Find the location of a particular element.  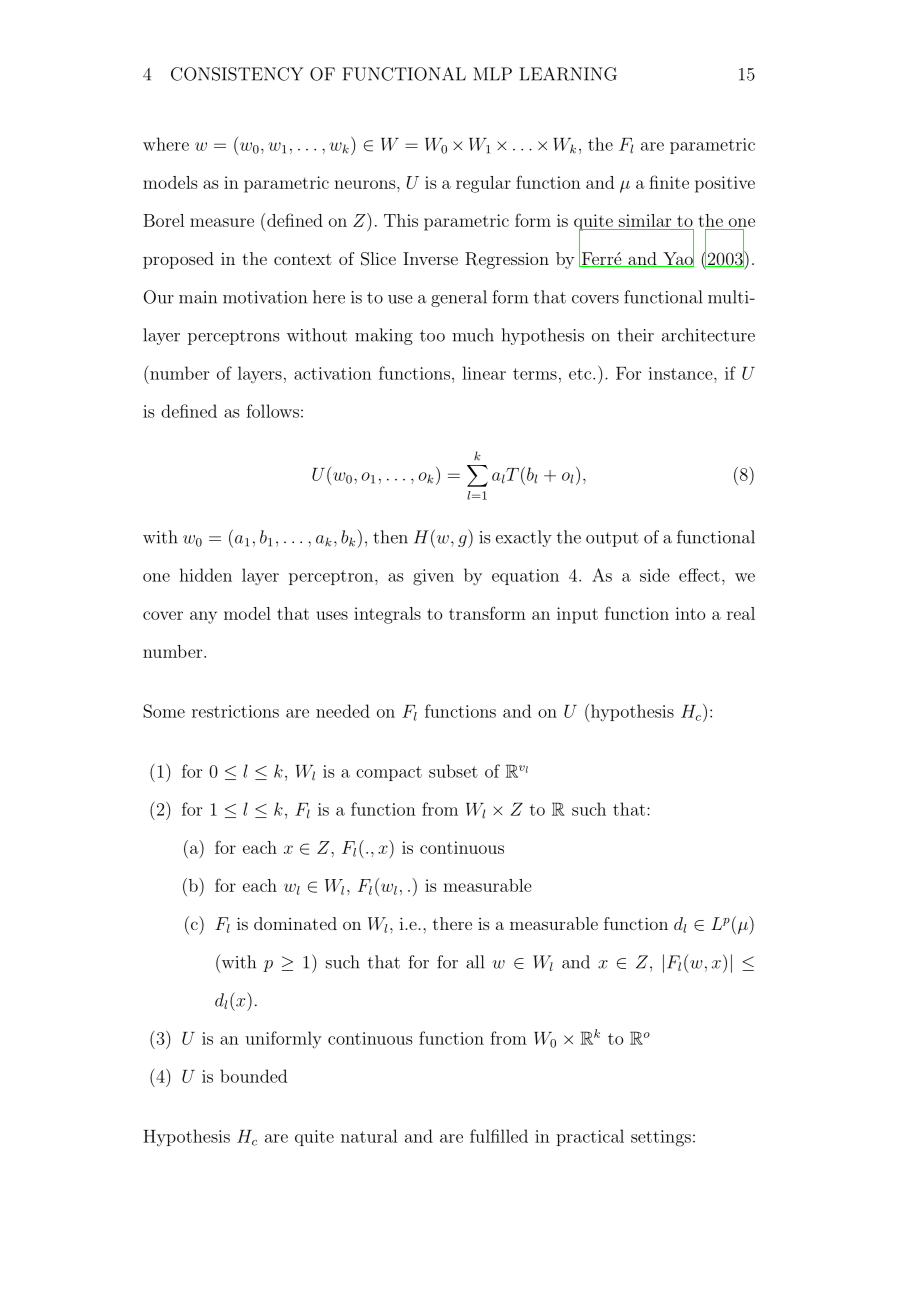

bounded is located at coordinates (253, 1076).
